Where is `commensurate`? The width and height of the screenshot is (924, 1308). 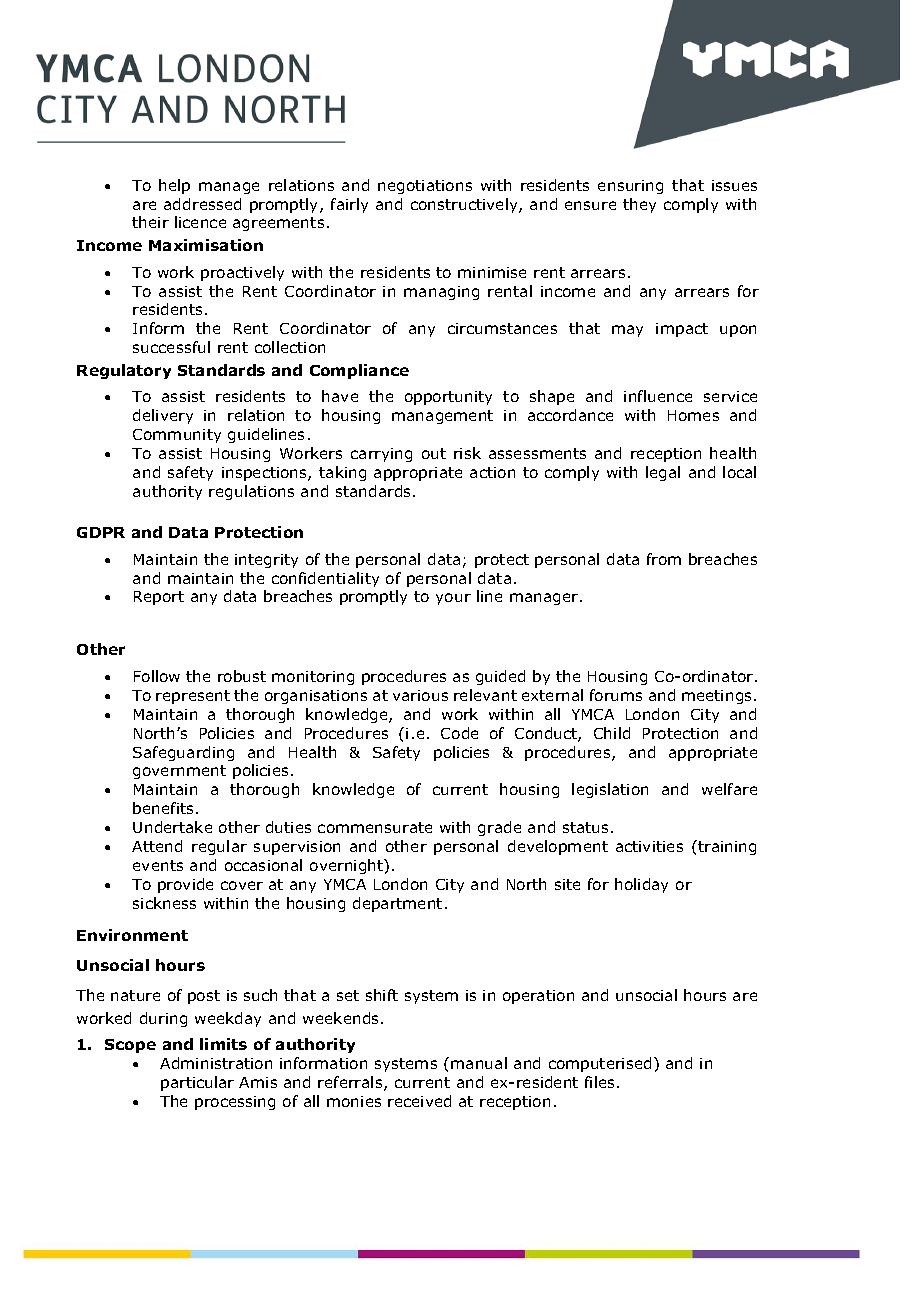 commensurate is located at coordinates (375, 827).
